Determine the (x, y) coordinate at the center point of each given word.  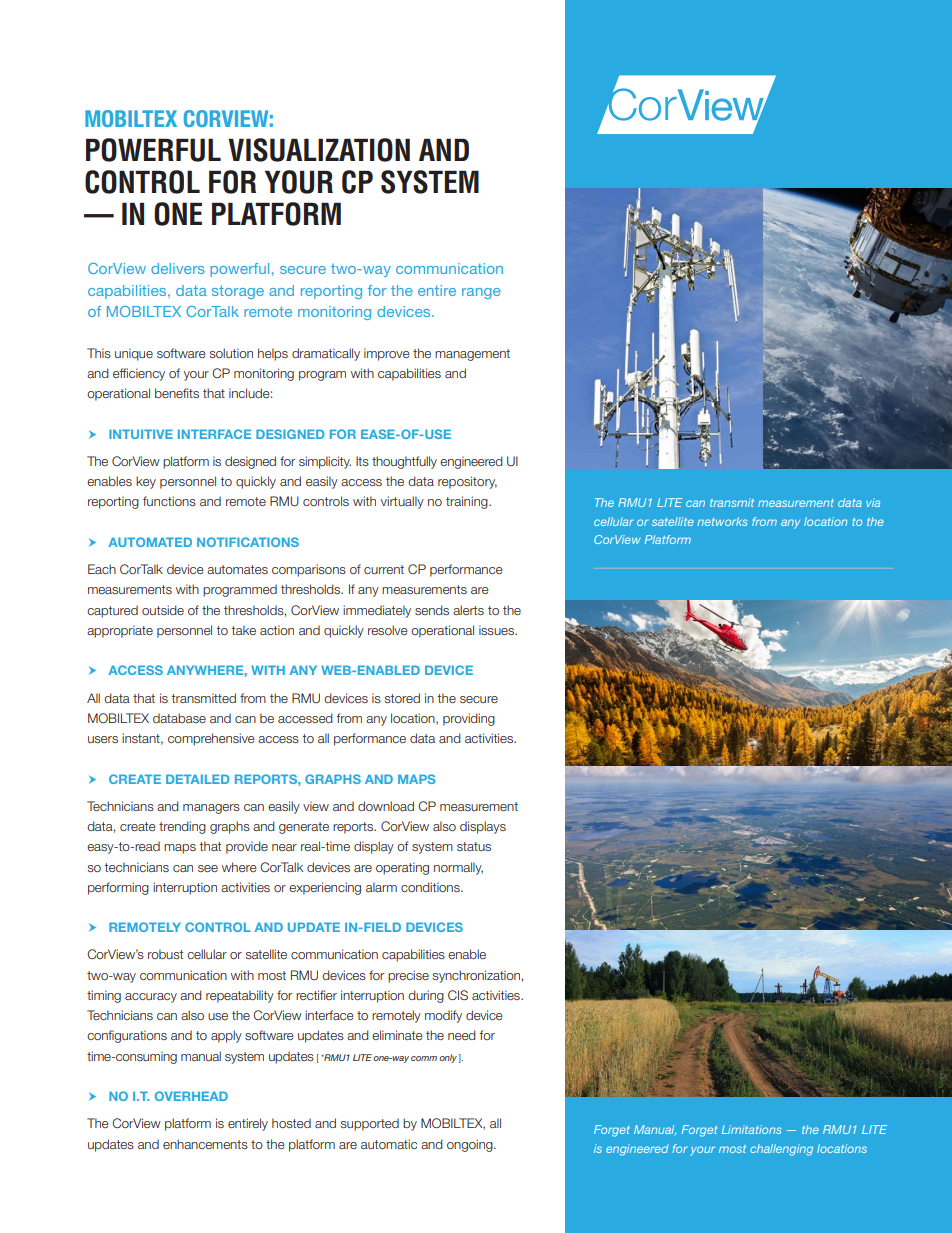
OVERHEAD (191, 1096)
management (472, 355)
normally (458, 868)
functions (169, 501)
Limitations (751, 1129)
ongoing (471, 1145)
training (468, 502)
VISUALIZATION (319, 150)
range (481, 293)
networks (722, 521)
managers (211, 809)
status (474, 846)
